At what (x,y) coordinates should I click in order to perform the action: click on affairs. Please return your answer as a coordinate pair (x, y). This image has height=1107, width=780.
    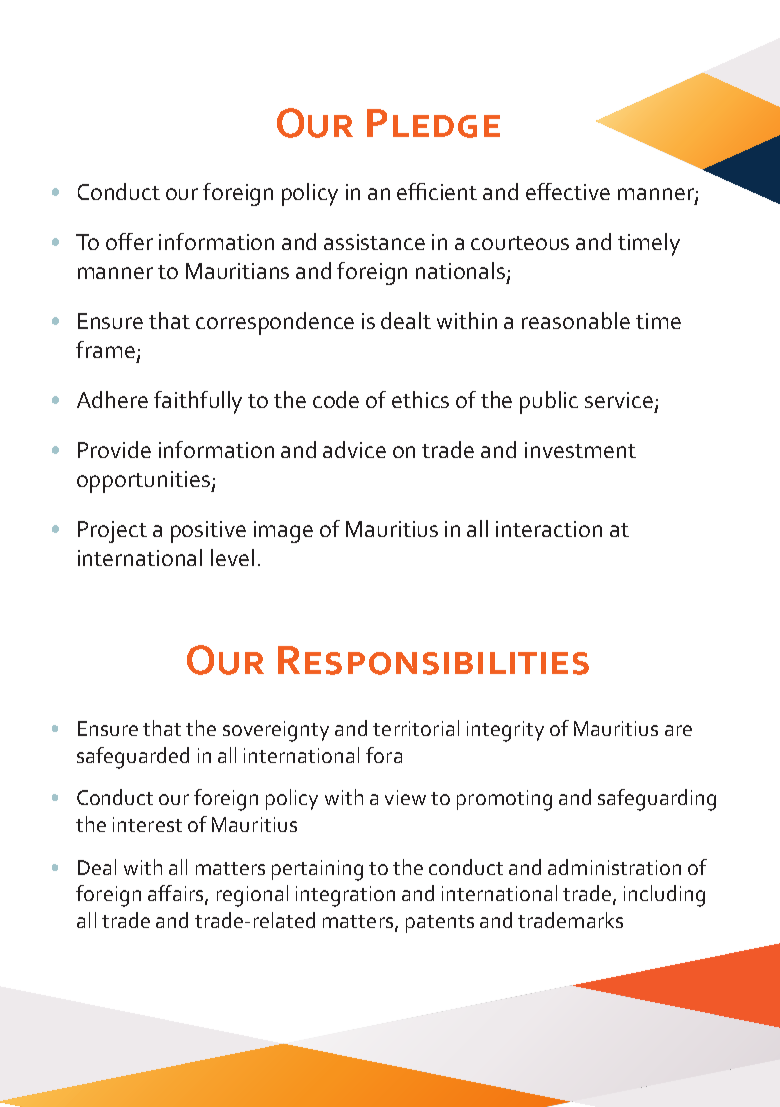
    Looking at the image, I should click on (177, 894).
